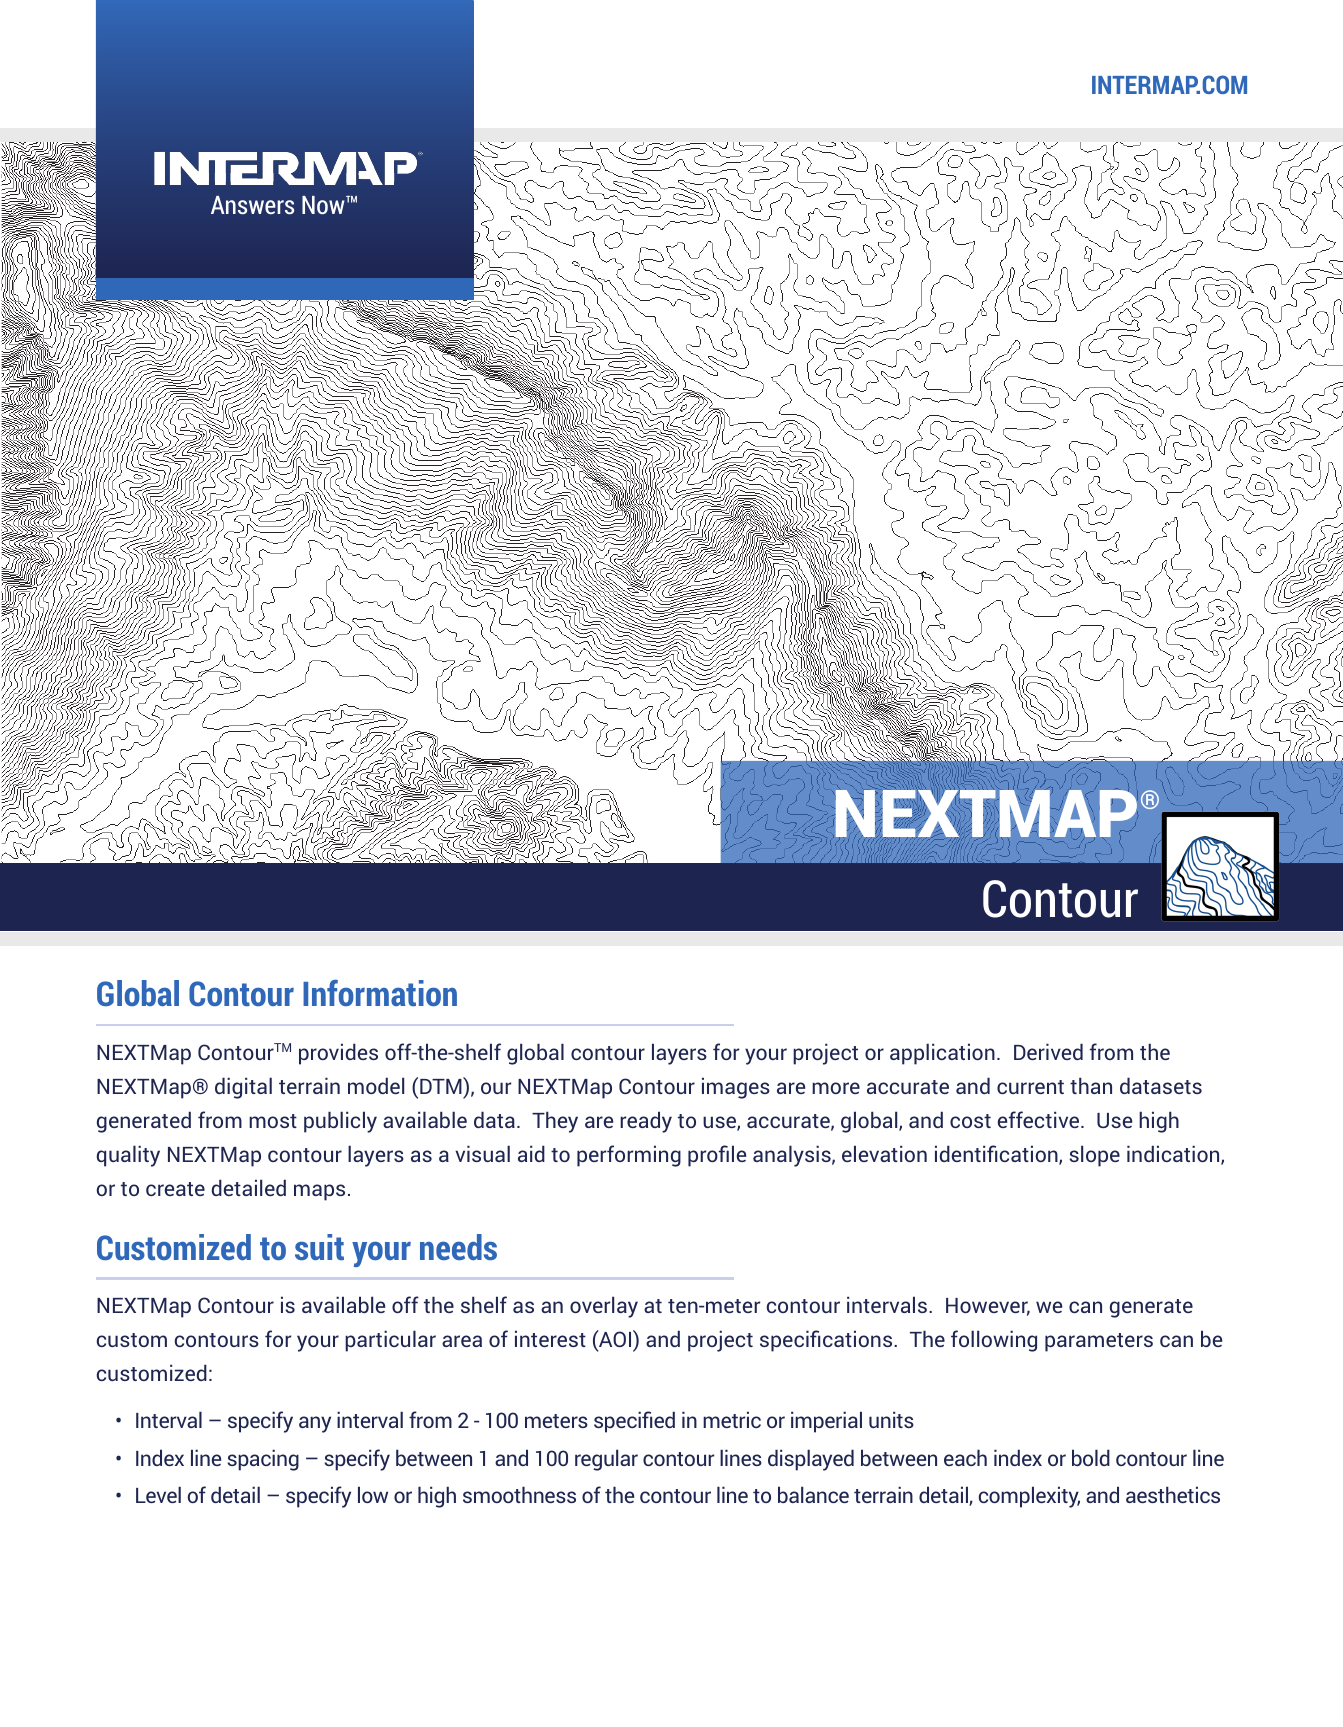  Describe the element at coordinates (629, 1156) in the screenshot. I see `performing` at that location.
